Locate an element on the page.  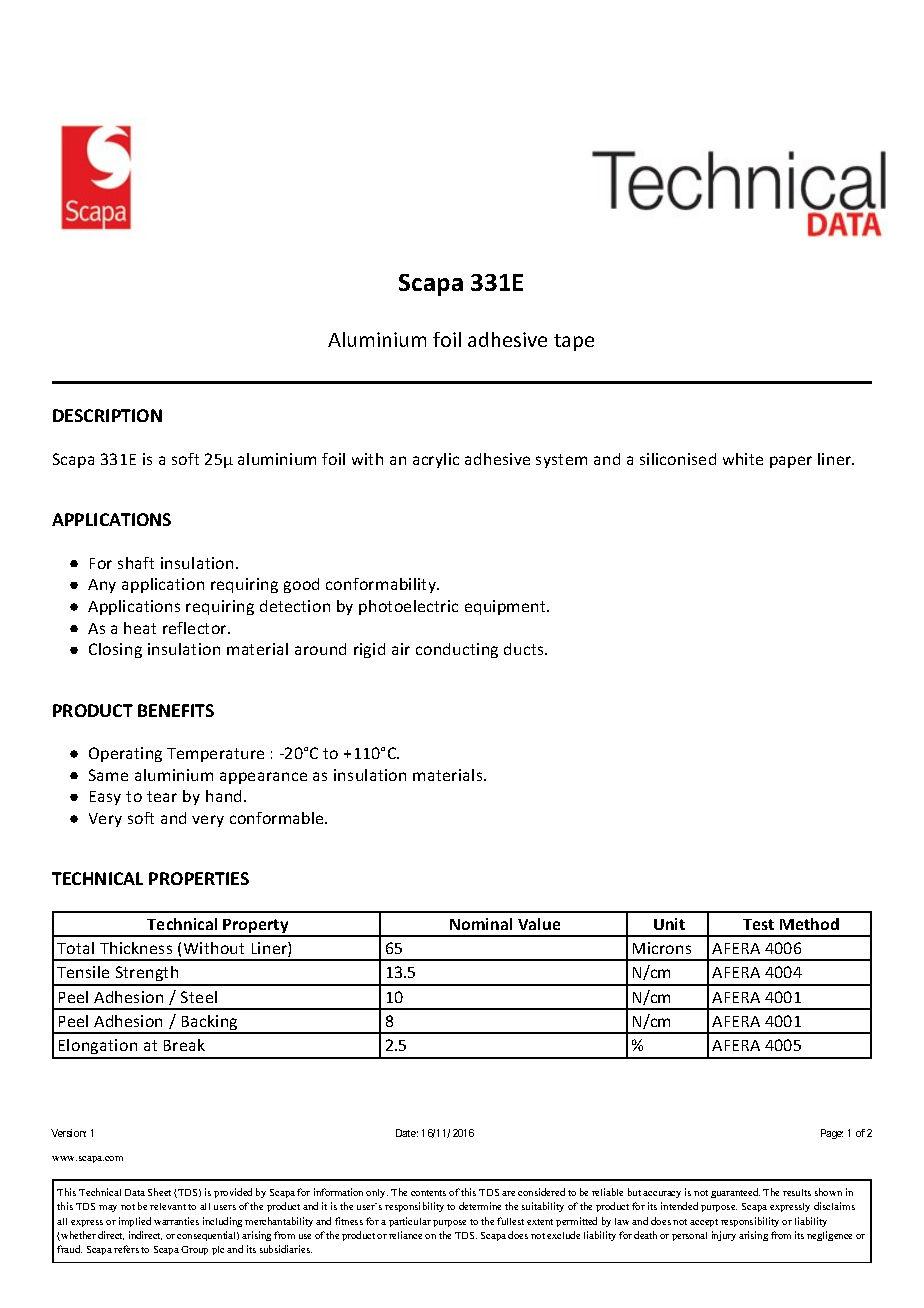
warranties is located at coordinates (176, 1221).
